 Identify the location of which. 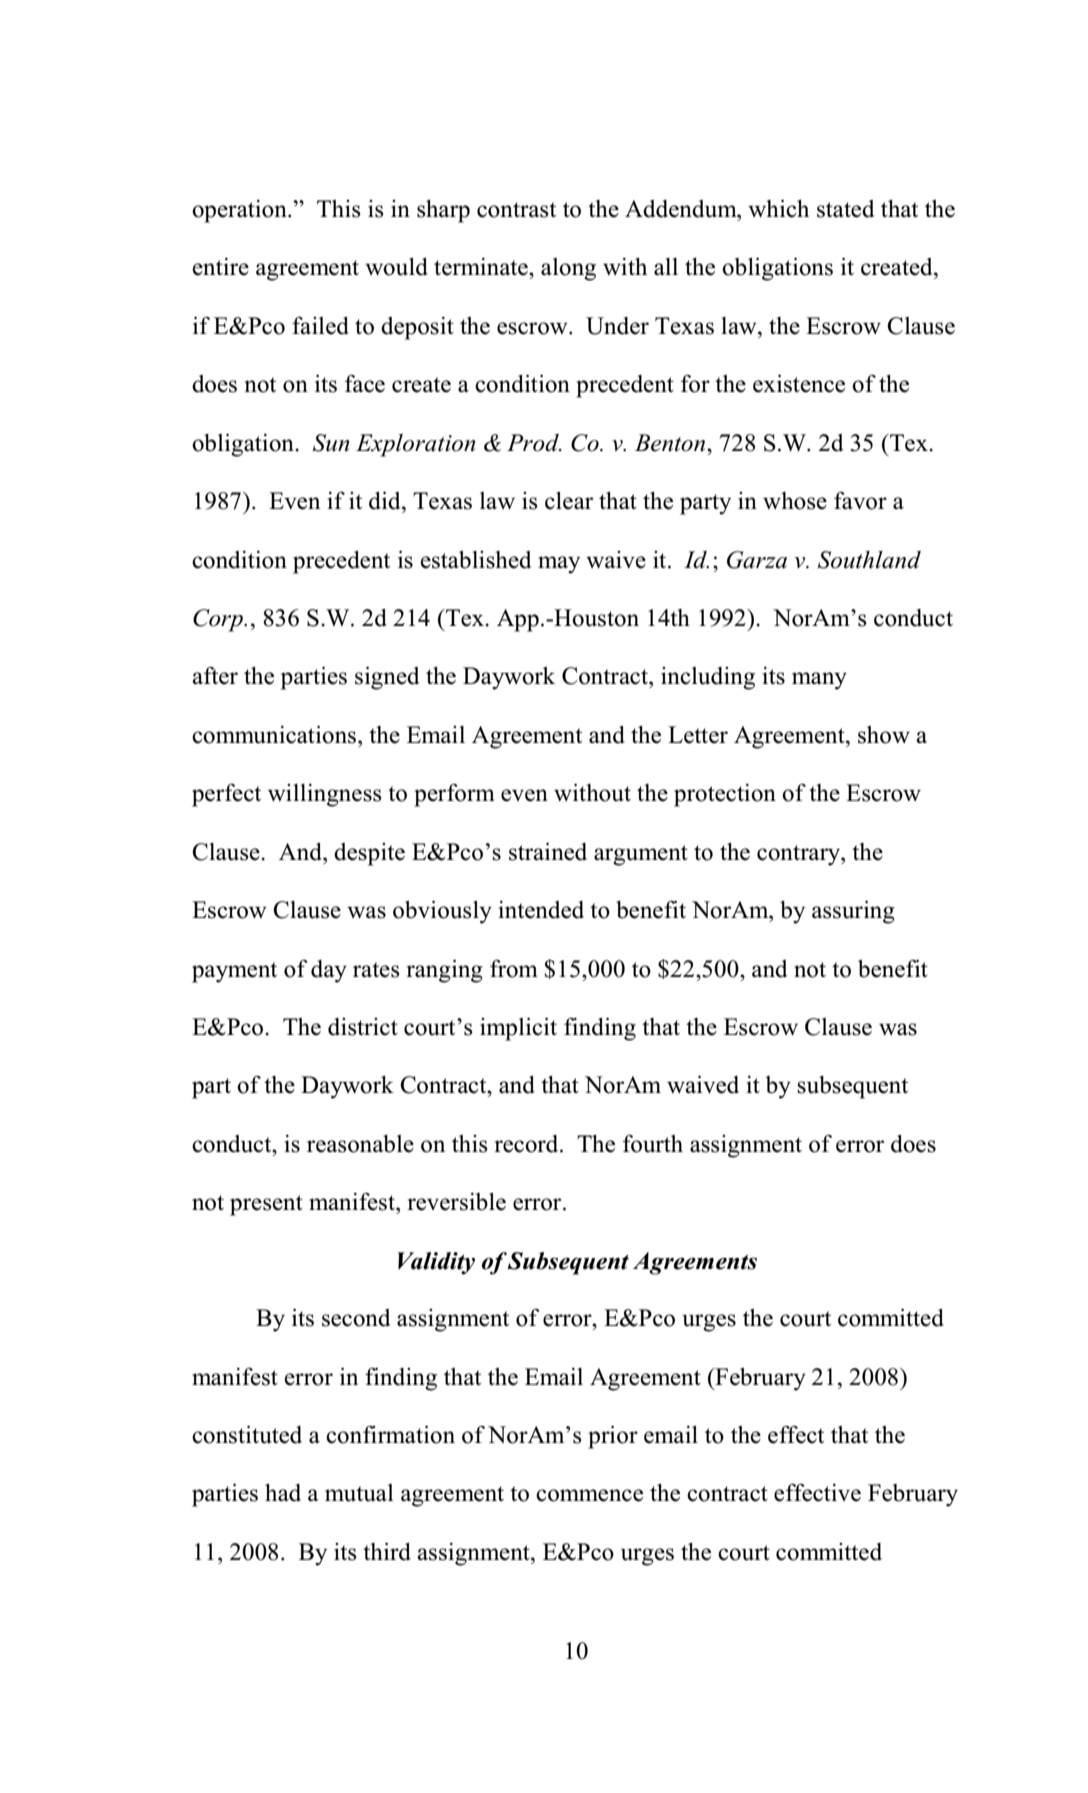
(778, 209).
